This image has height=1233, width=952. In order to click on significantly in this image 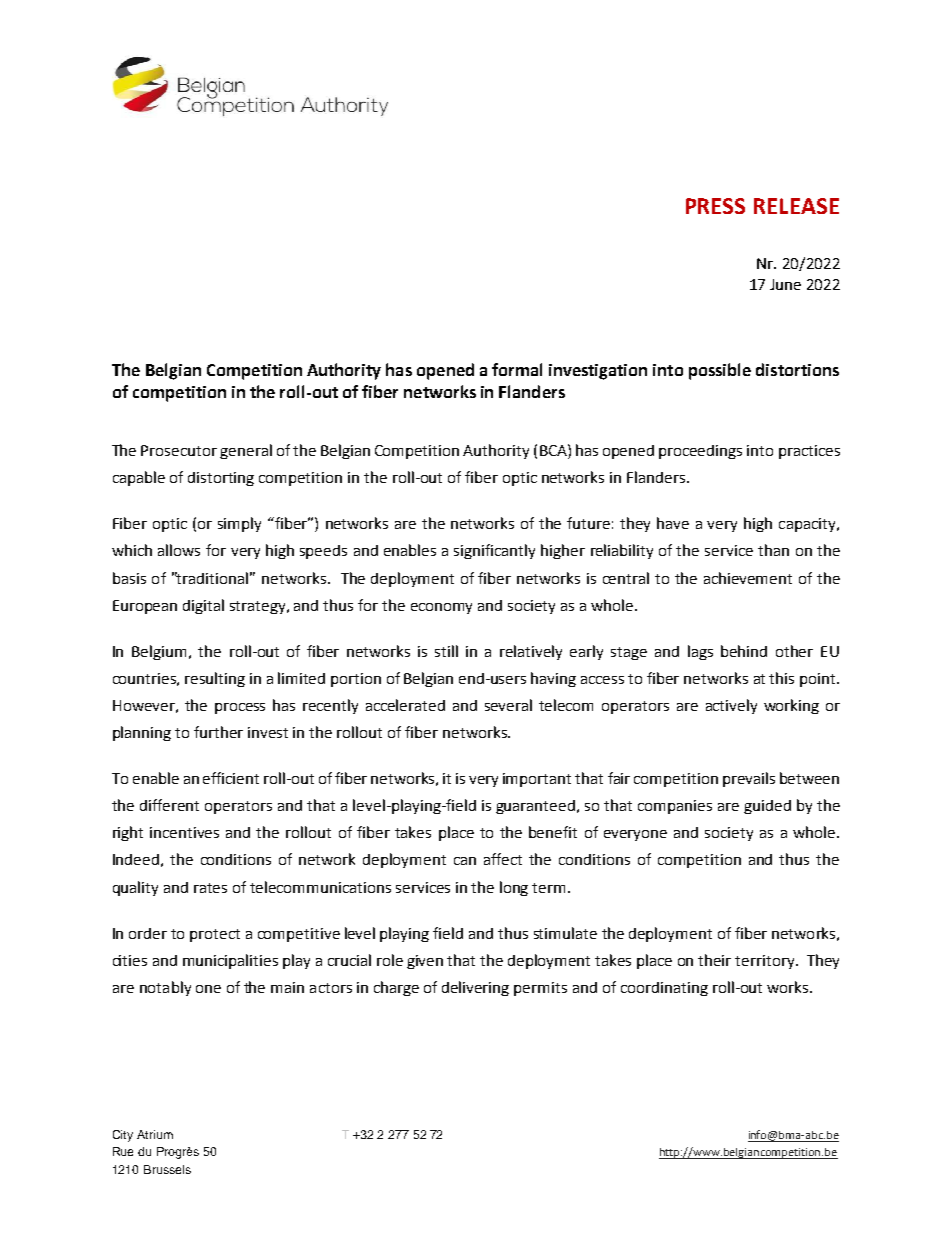, I will do `click(494, 551)`.
